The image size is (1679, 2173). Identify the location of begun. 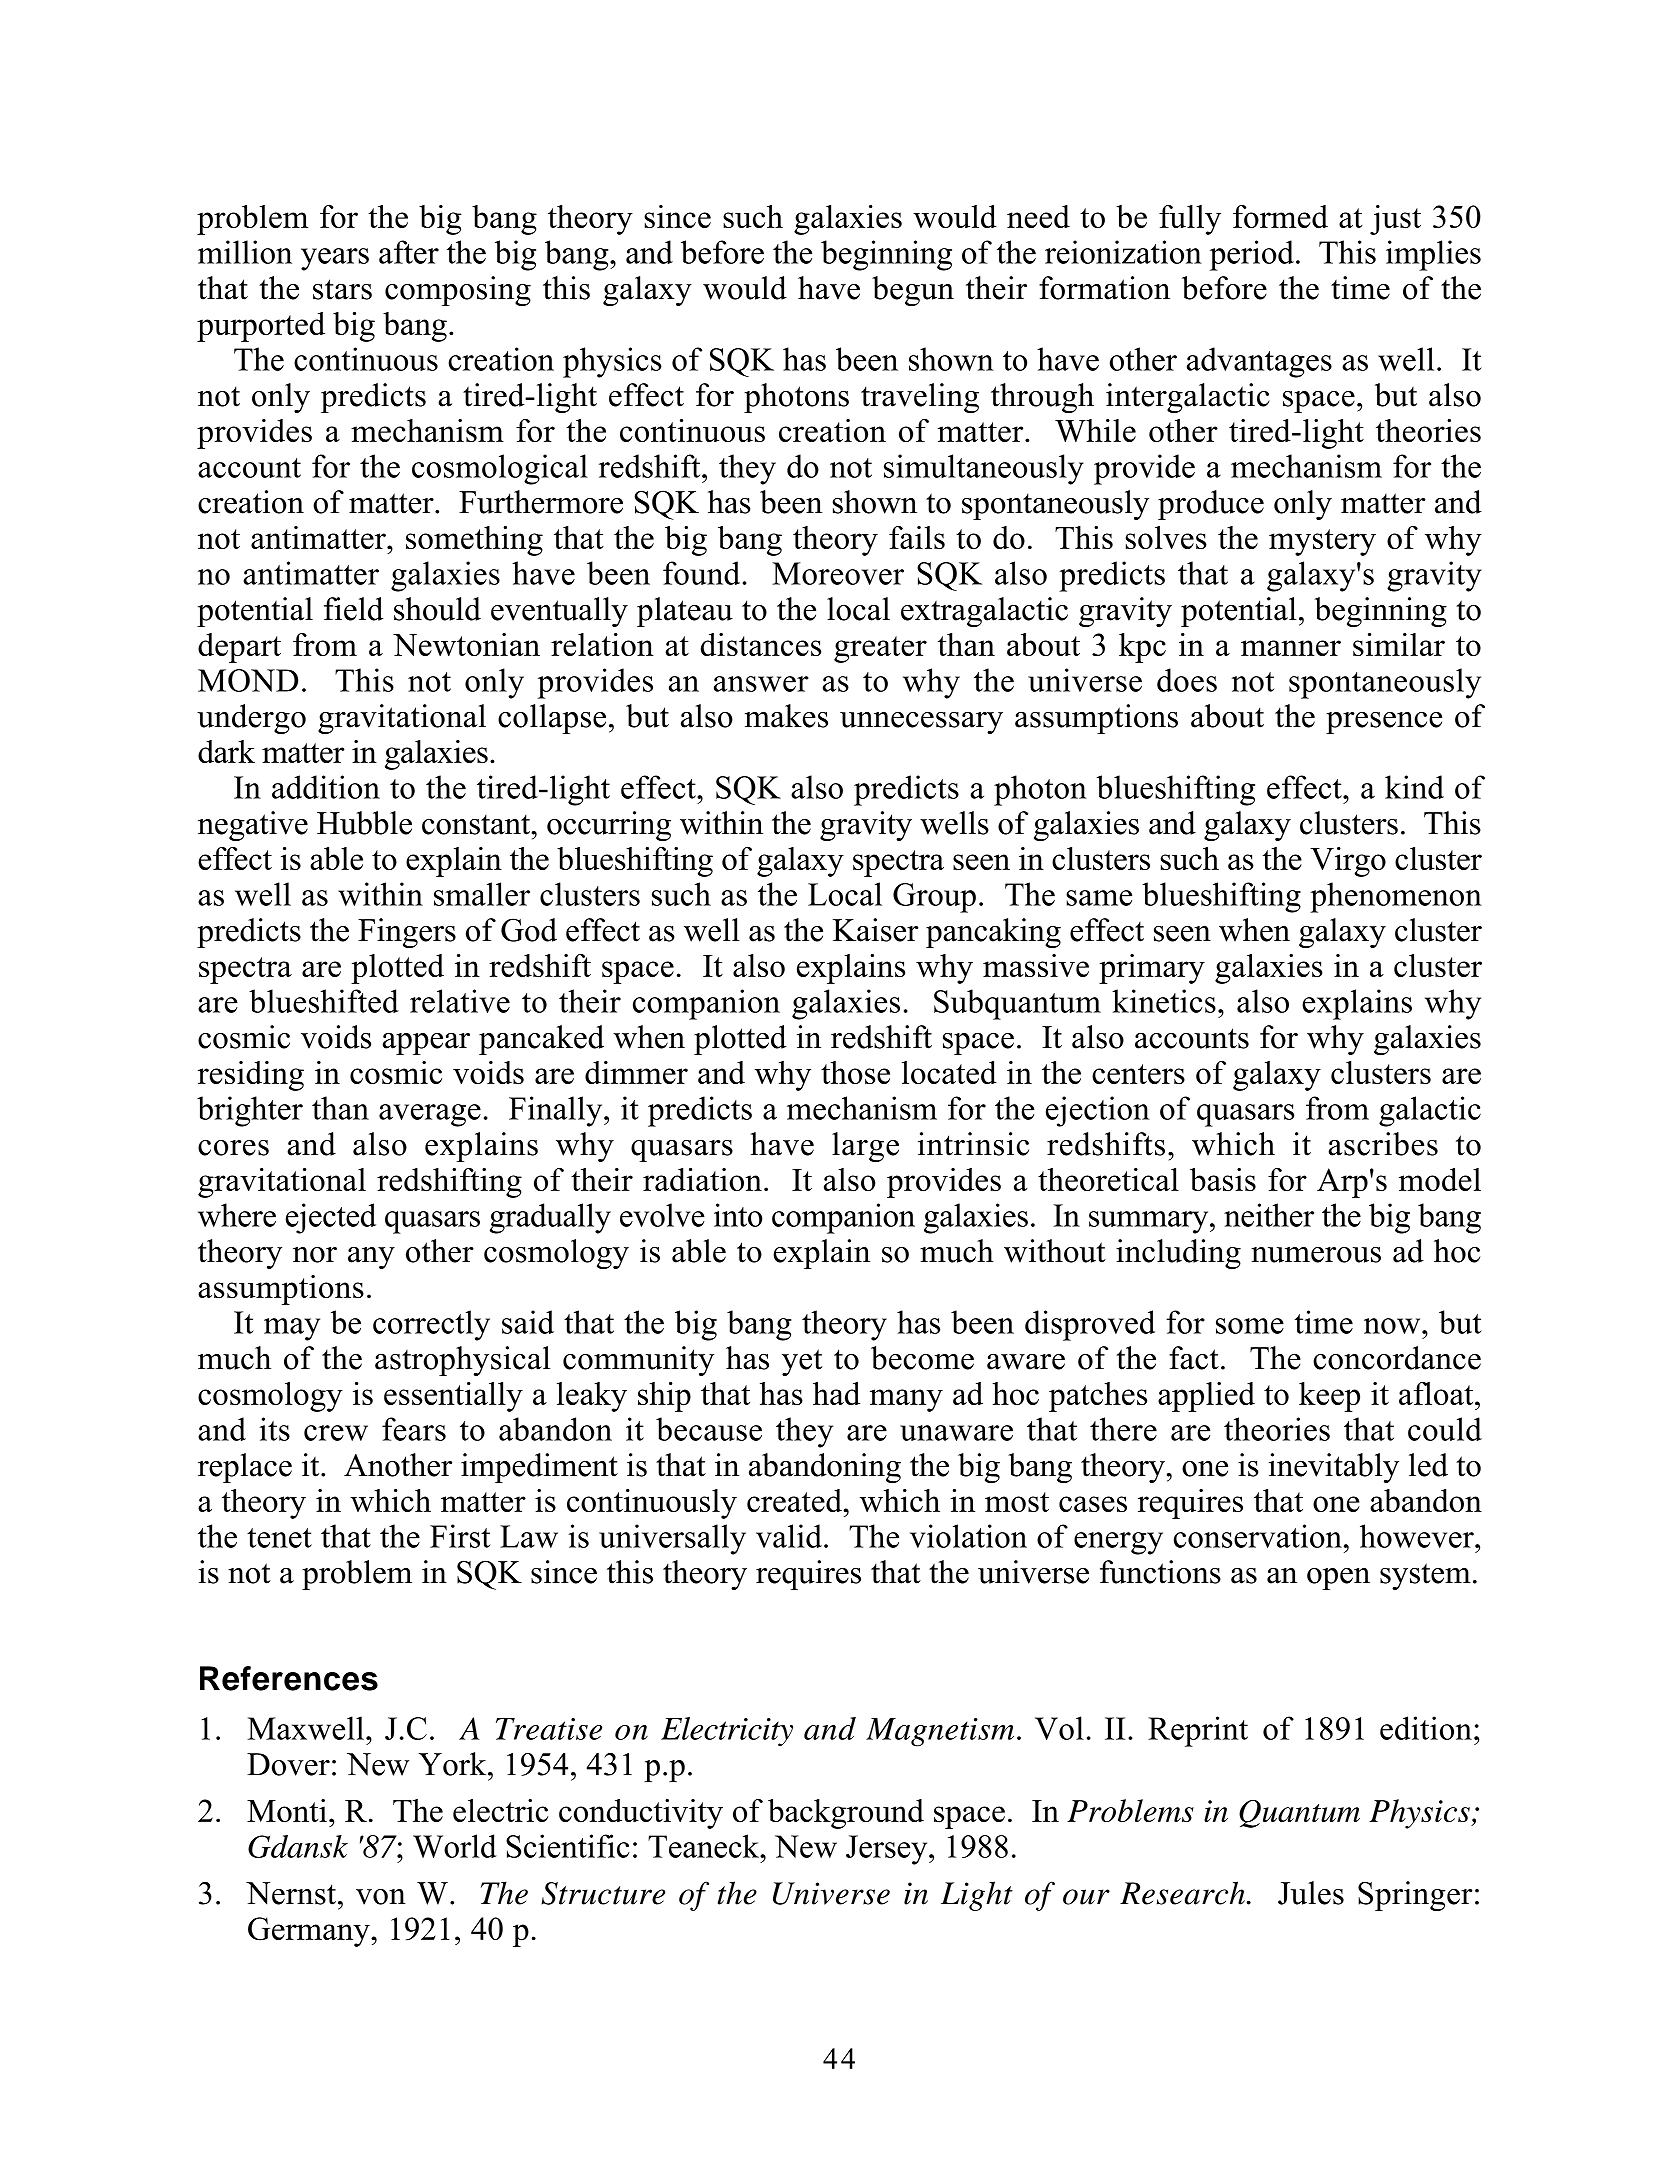
(913, 291).
